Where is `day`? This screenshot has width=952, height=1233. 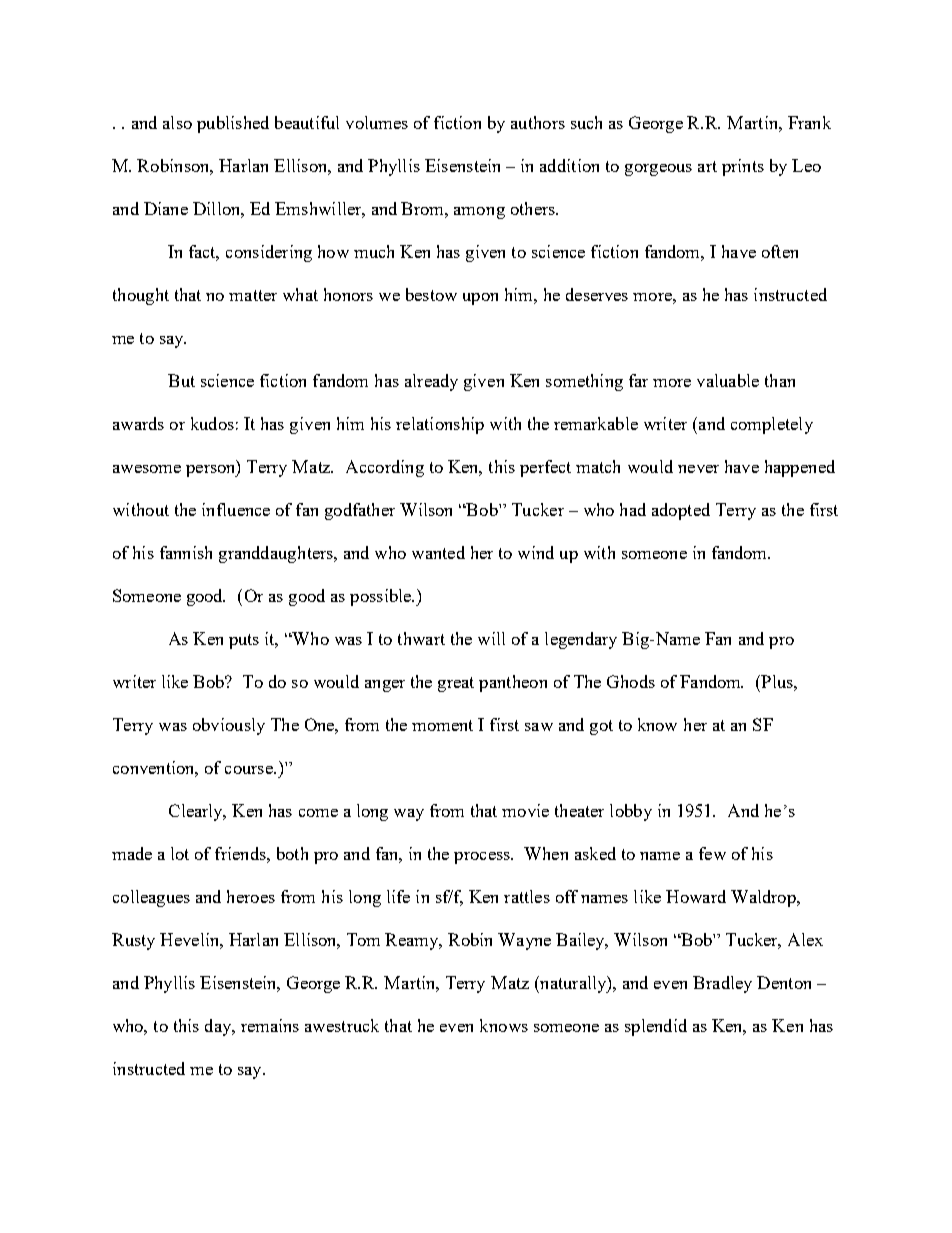
day is located at coordinates (219, 1027).
